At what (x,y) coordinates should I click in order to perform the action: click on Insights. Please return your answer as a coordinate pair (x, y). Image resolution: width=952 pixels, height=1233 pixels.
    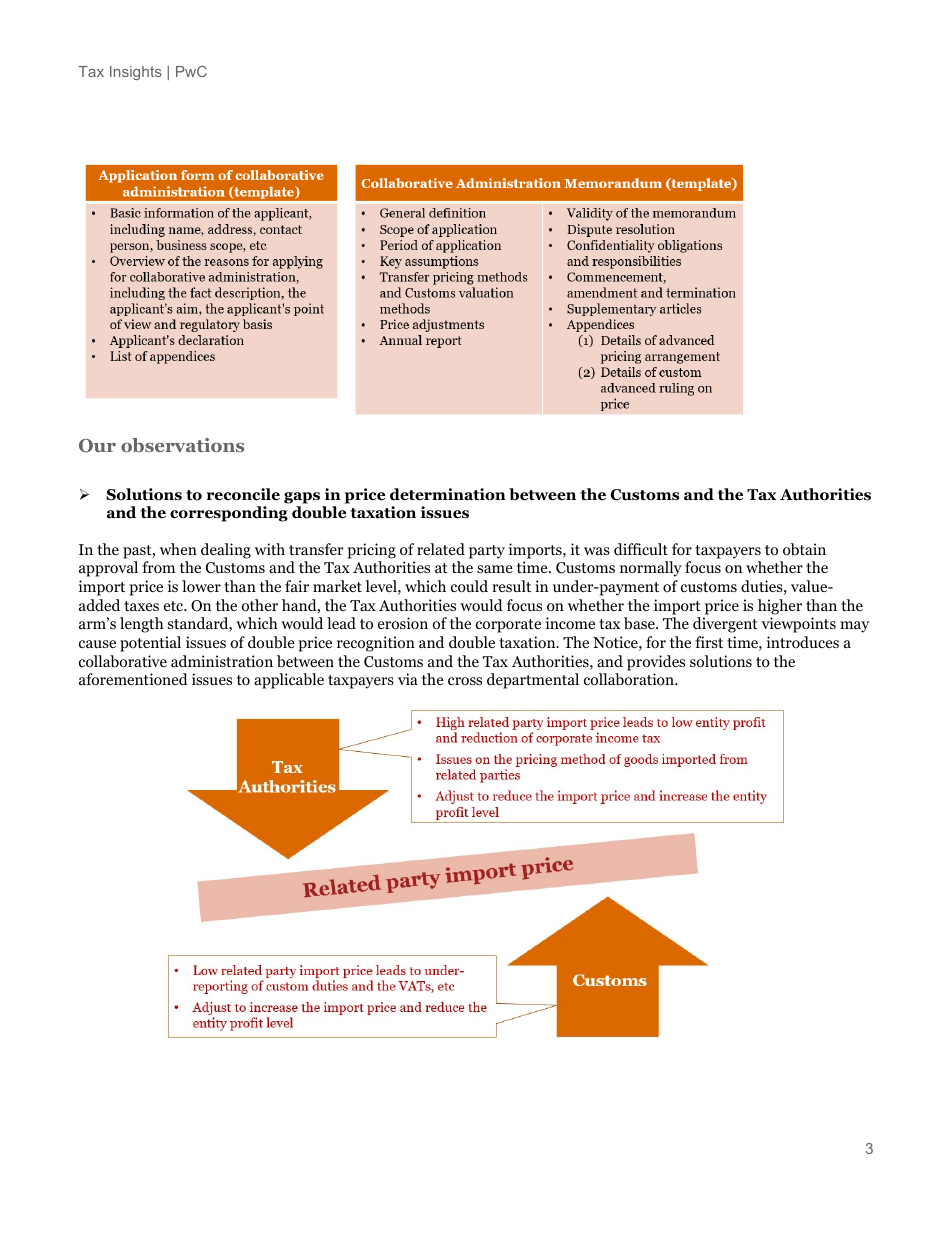
    Looking at the image, I should click on (136, 73).
